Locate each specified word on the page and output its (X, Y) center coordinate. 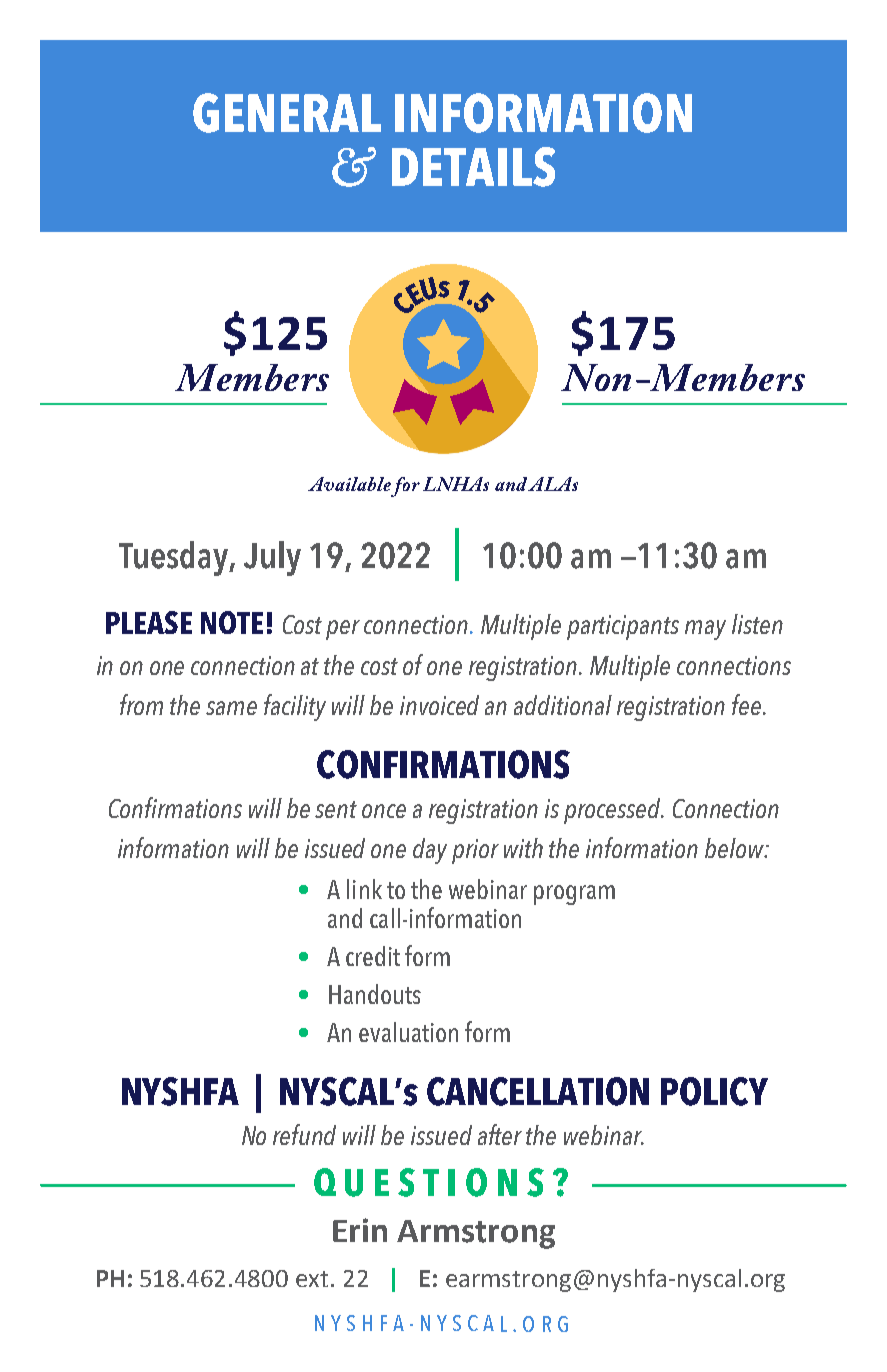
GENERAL (287, 113)
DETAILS (473, 167)
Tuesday (175, 558)
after (500, 1134)
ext (312, 1279)
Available (349, 484)
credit (373, 956)
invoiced (439, 705)
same (231, 708)
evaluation (408, 1032)
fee (746, 704)
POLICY (714, 1091)
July (272, 558)
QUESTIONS (429, 1182)
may (705, 630)
